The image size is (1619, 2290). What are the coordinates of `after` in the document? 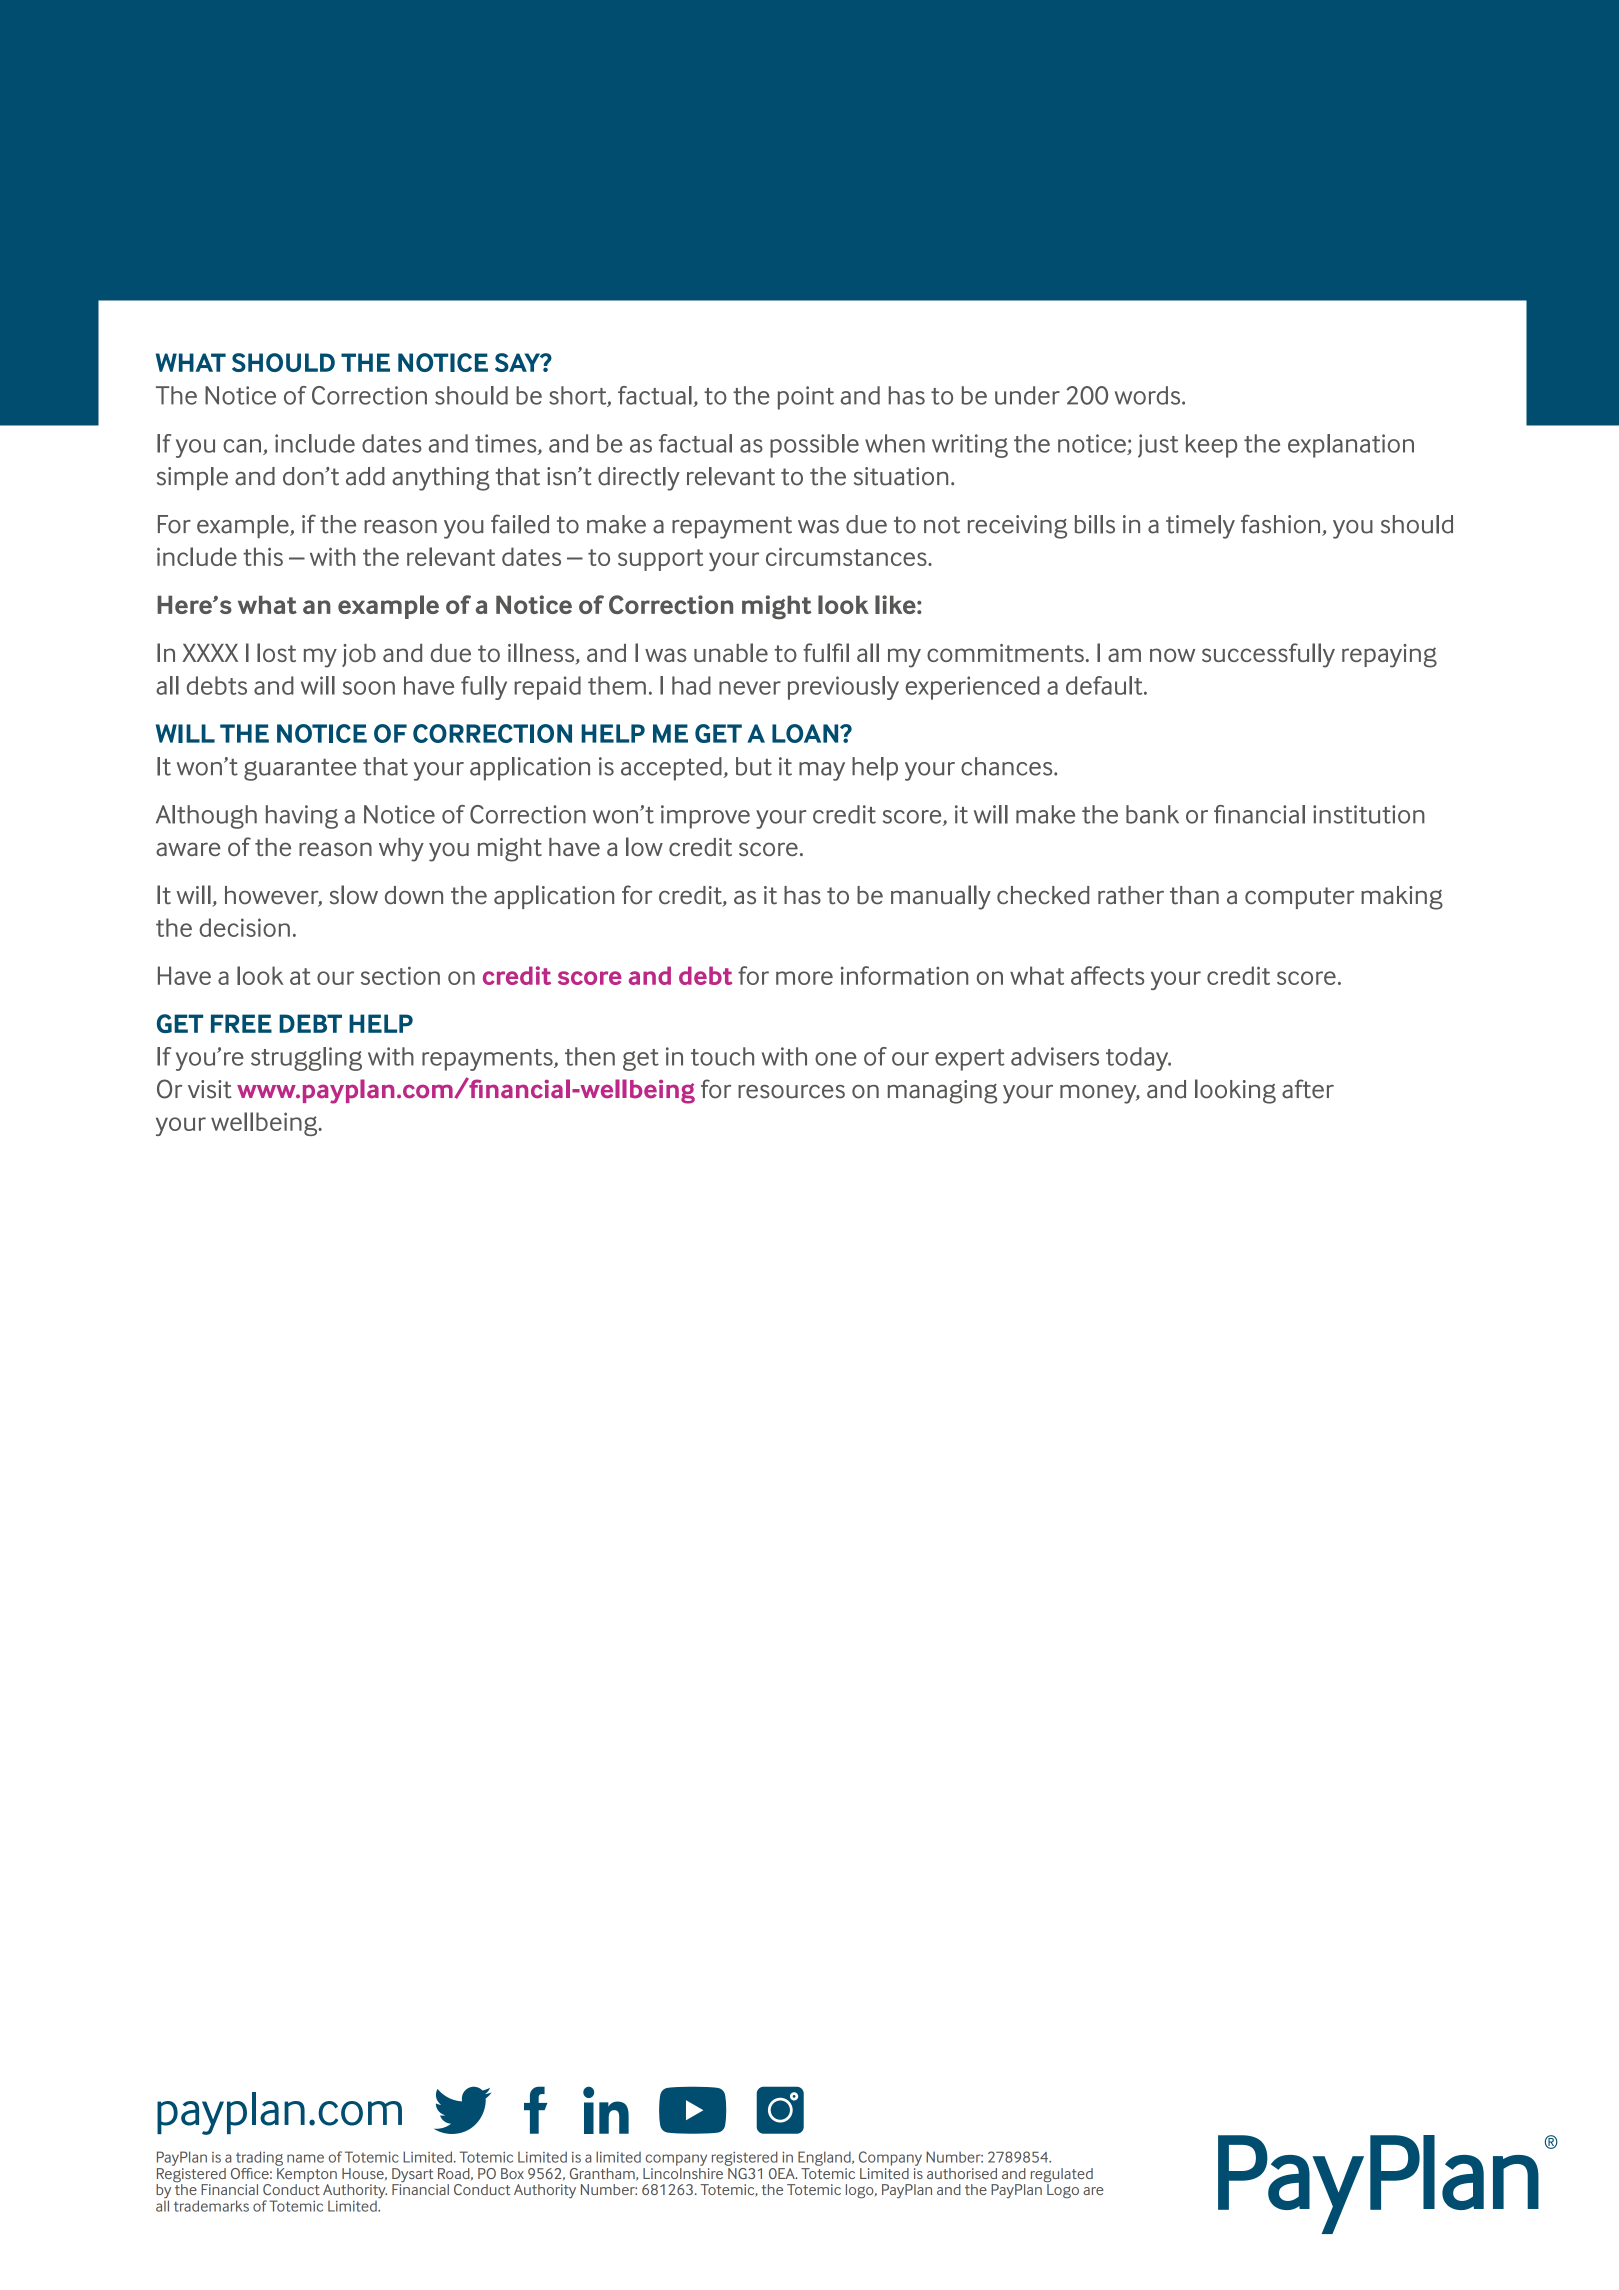 It's located at (1308, 1089).
